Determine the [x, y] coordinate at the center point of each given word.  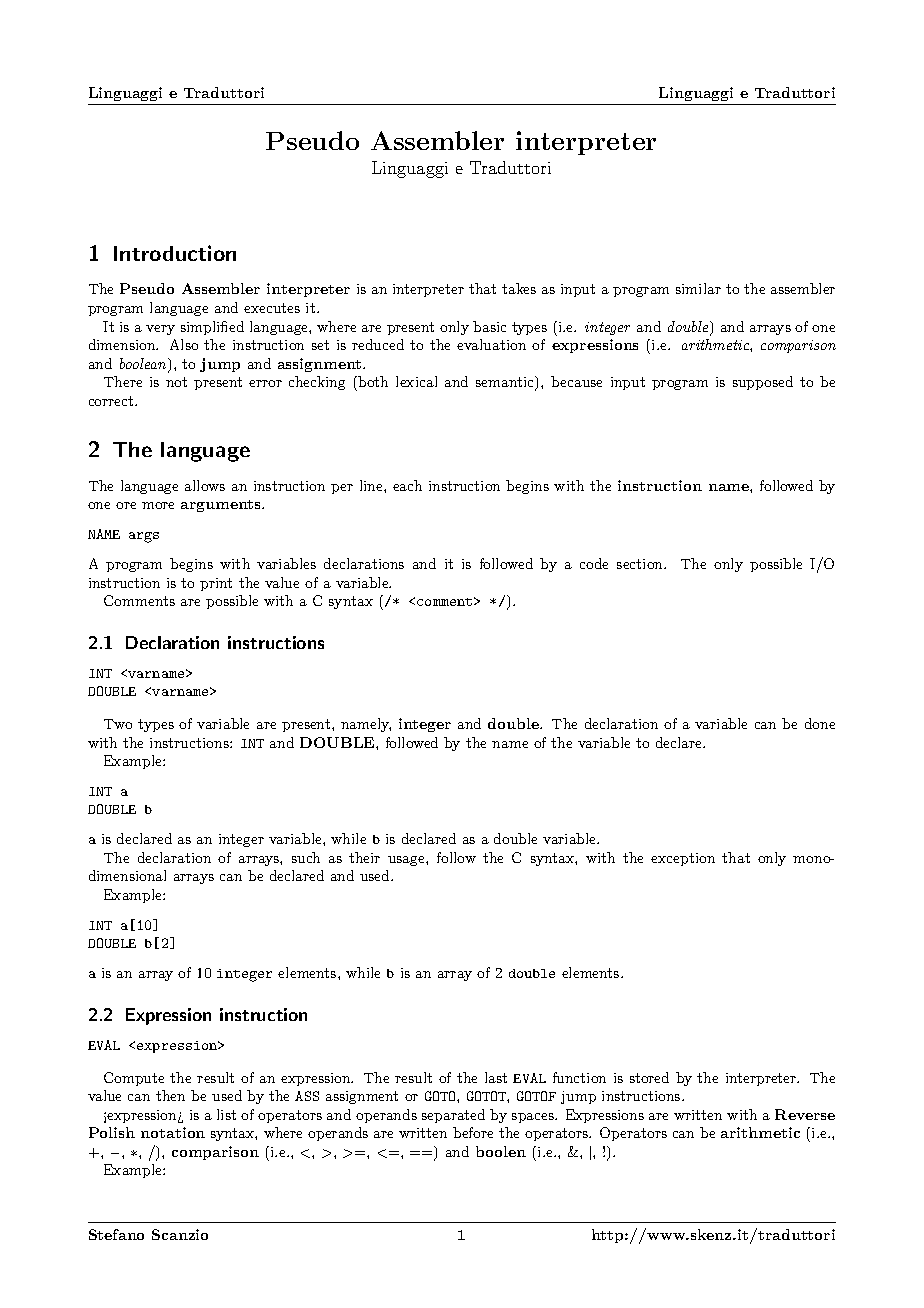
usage [407, 861]
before [473, 1132]
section [641, 564]
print [216, 584]
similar [698, 288]
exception [683, 859]
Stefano [116, 1234]
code [594, 563]
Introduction [175, 253]
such [306, 857]
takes [519, 288]
